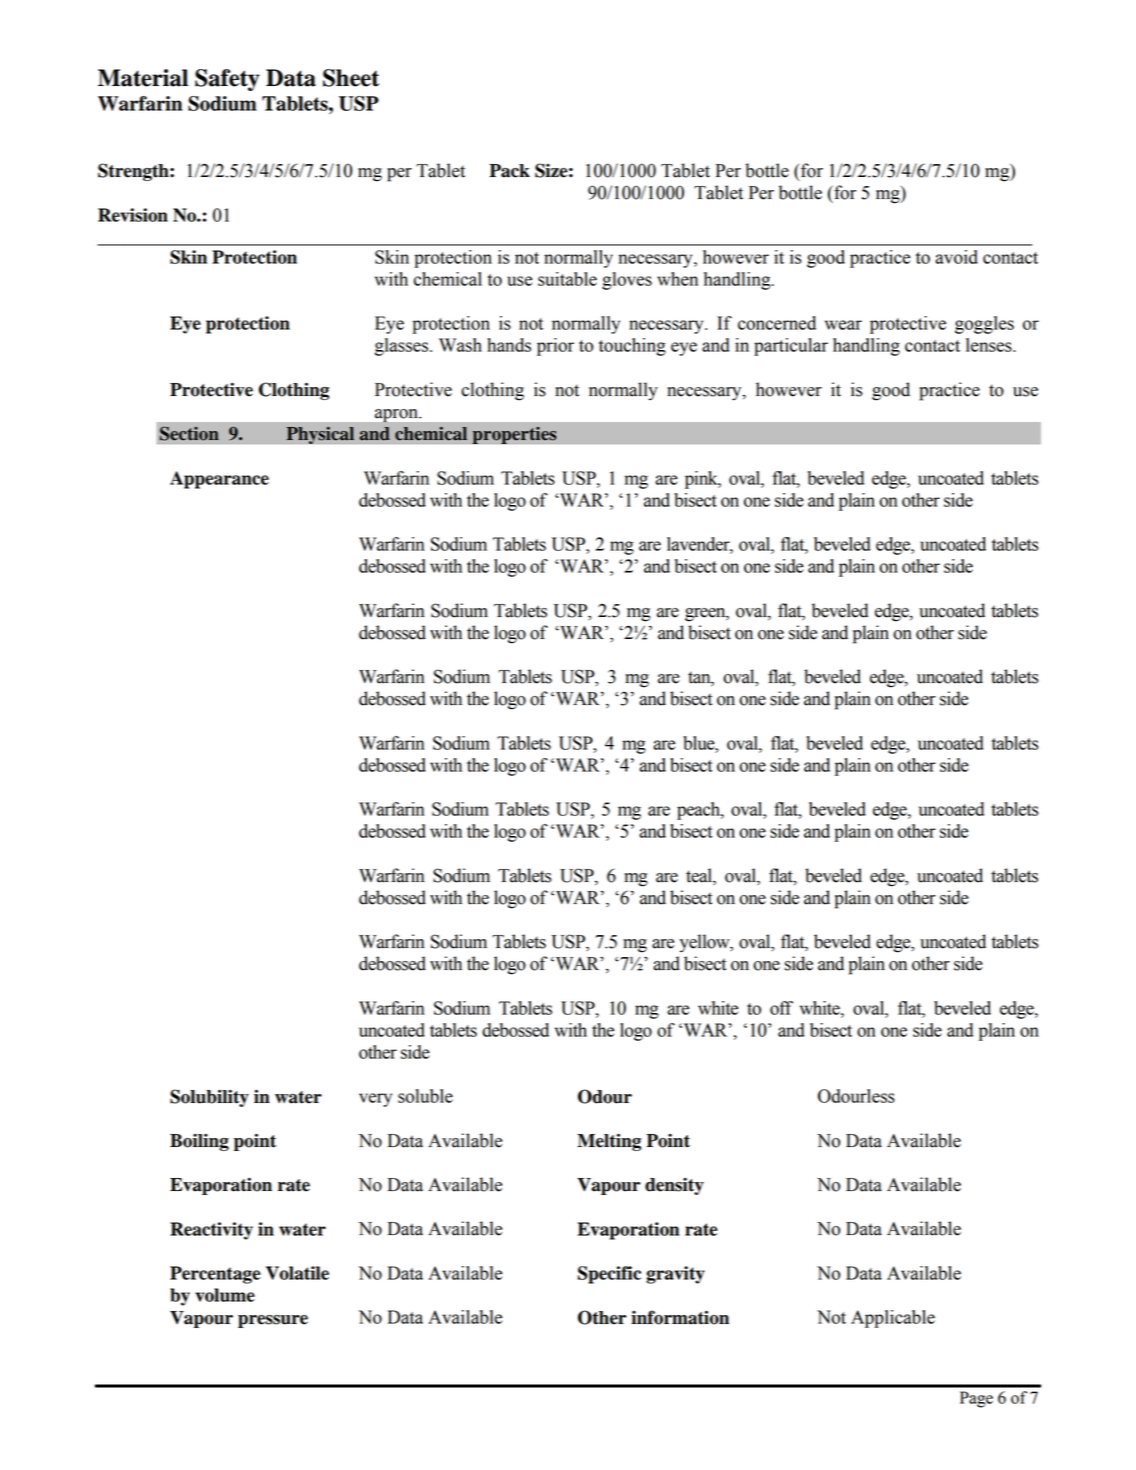 This page has height=1470, width=1136. I want to click on yellow, so click(705, 943).
